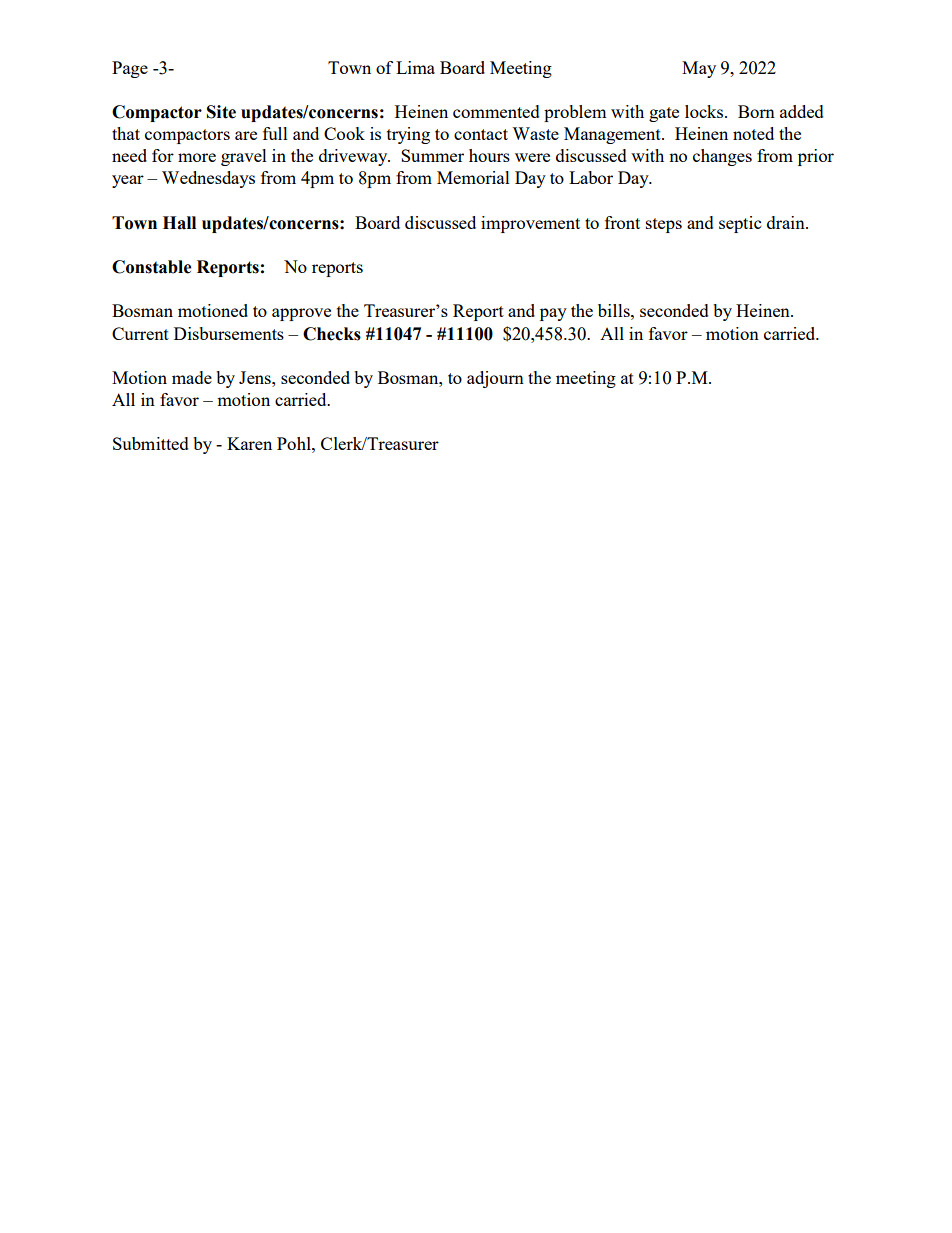 The height and width of the screenshot is (1233, 952). I want to click on Constable, so click(151, 267).
